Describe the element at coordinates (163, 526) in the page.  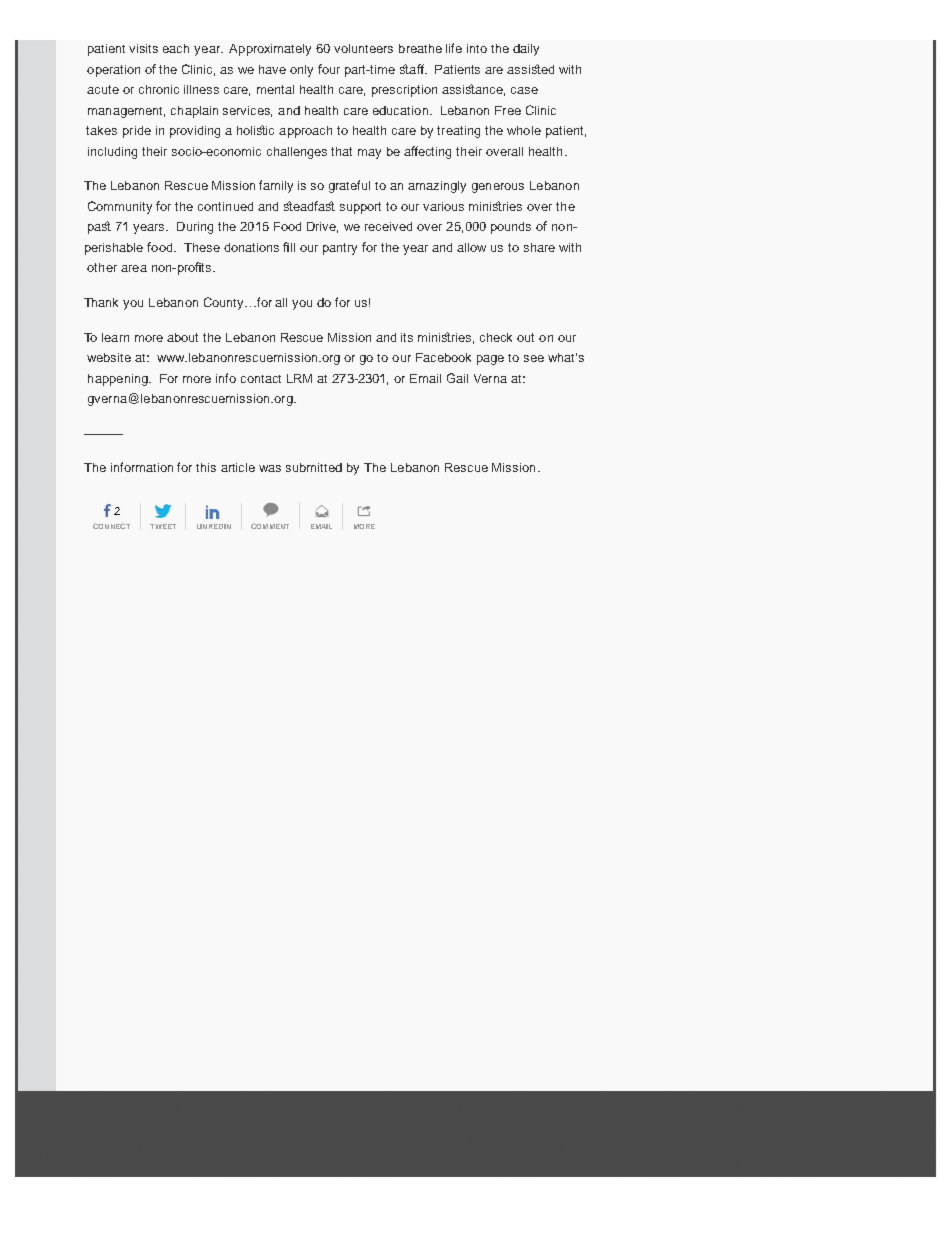
I see `TWEET` at that location.
